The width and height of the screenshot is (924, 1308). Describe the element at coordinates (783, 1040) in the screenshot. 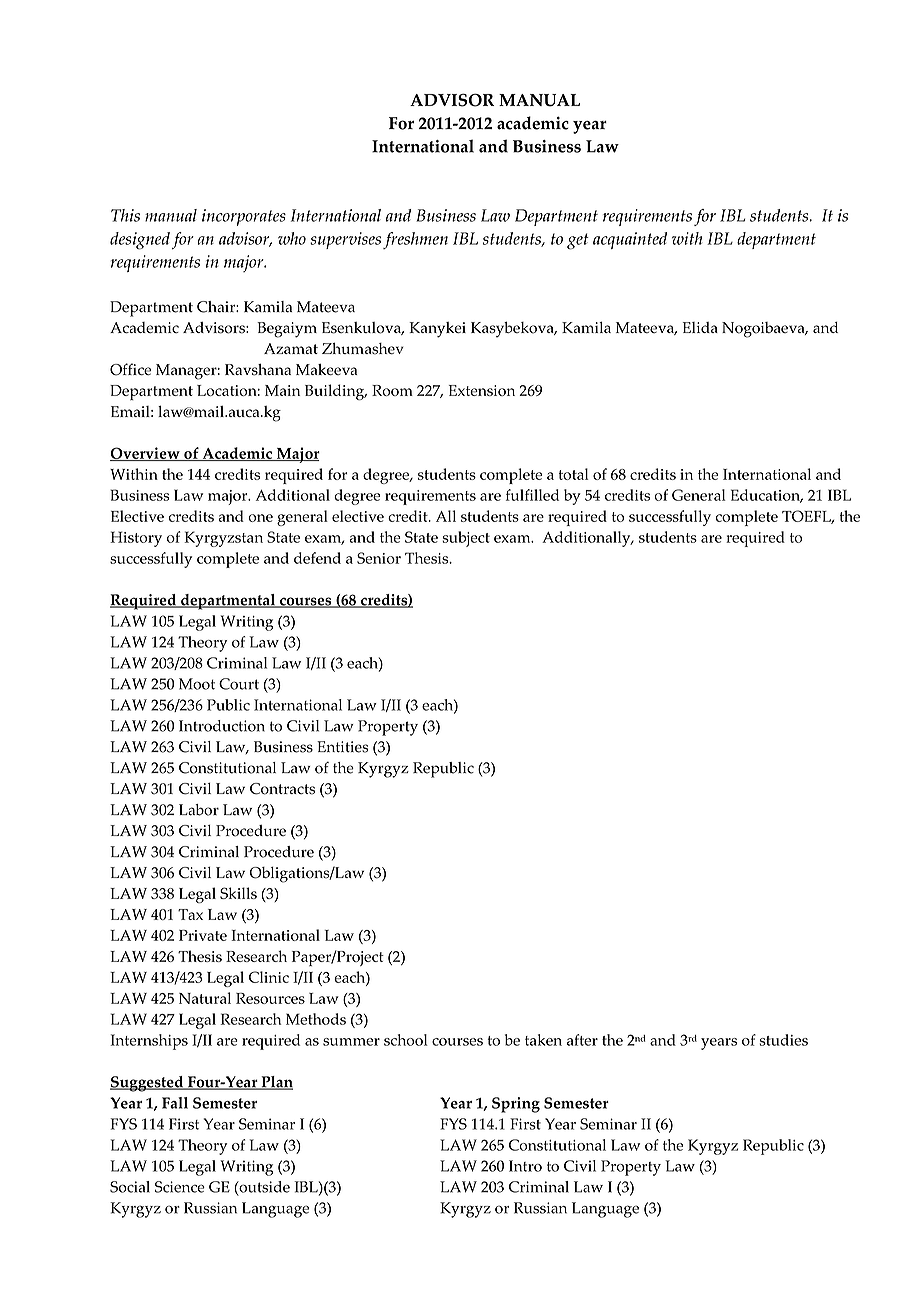

I see `studies` at that location.
